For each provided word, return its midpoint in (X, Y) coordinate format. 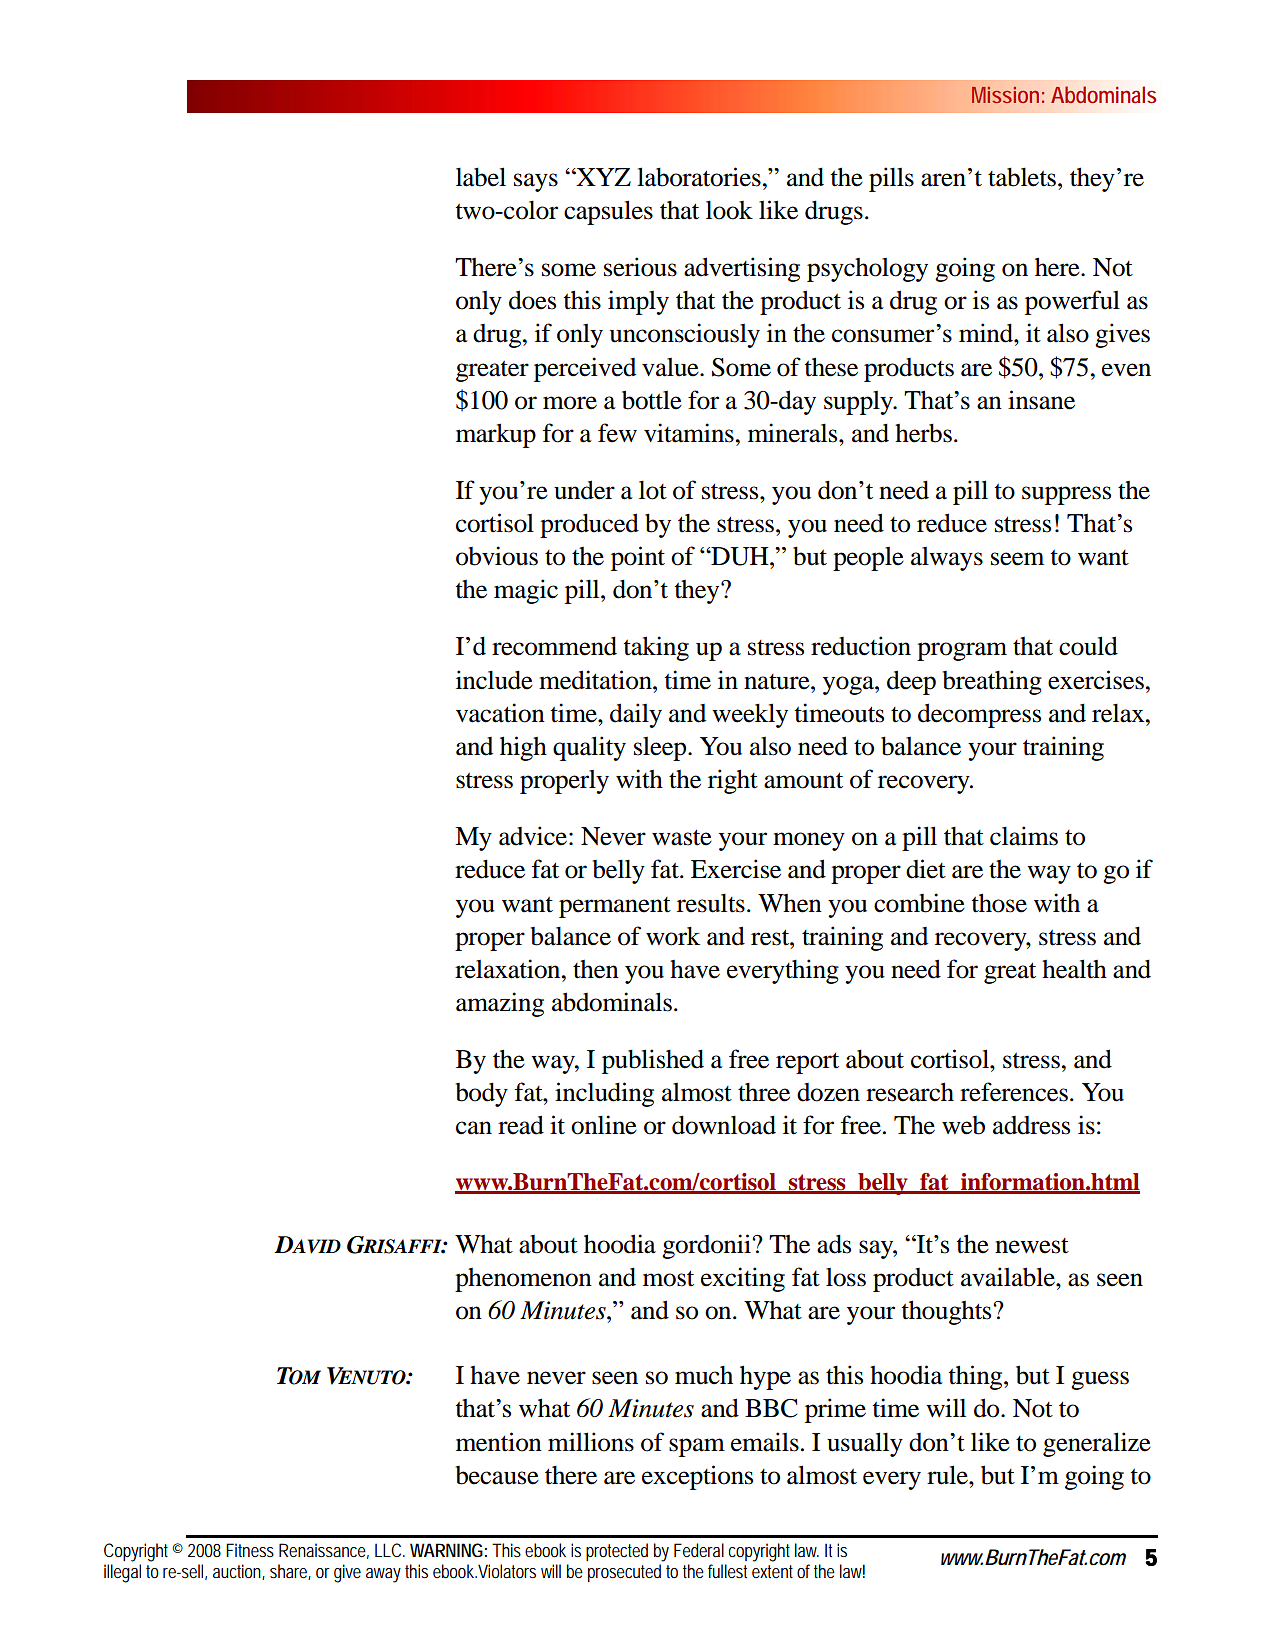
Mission (1005, 95)
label (481, 177)
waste (682, 837)
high (523, 748)
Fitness (250, 1550)
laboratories (699, 177)
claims (1024, 836)
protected (617, 1552)
